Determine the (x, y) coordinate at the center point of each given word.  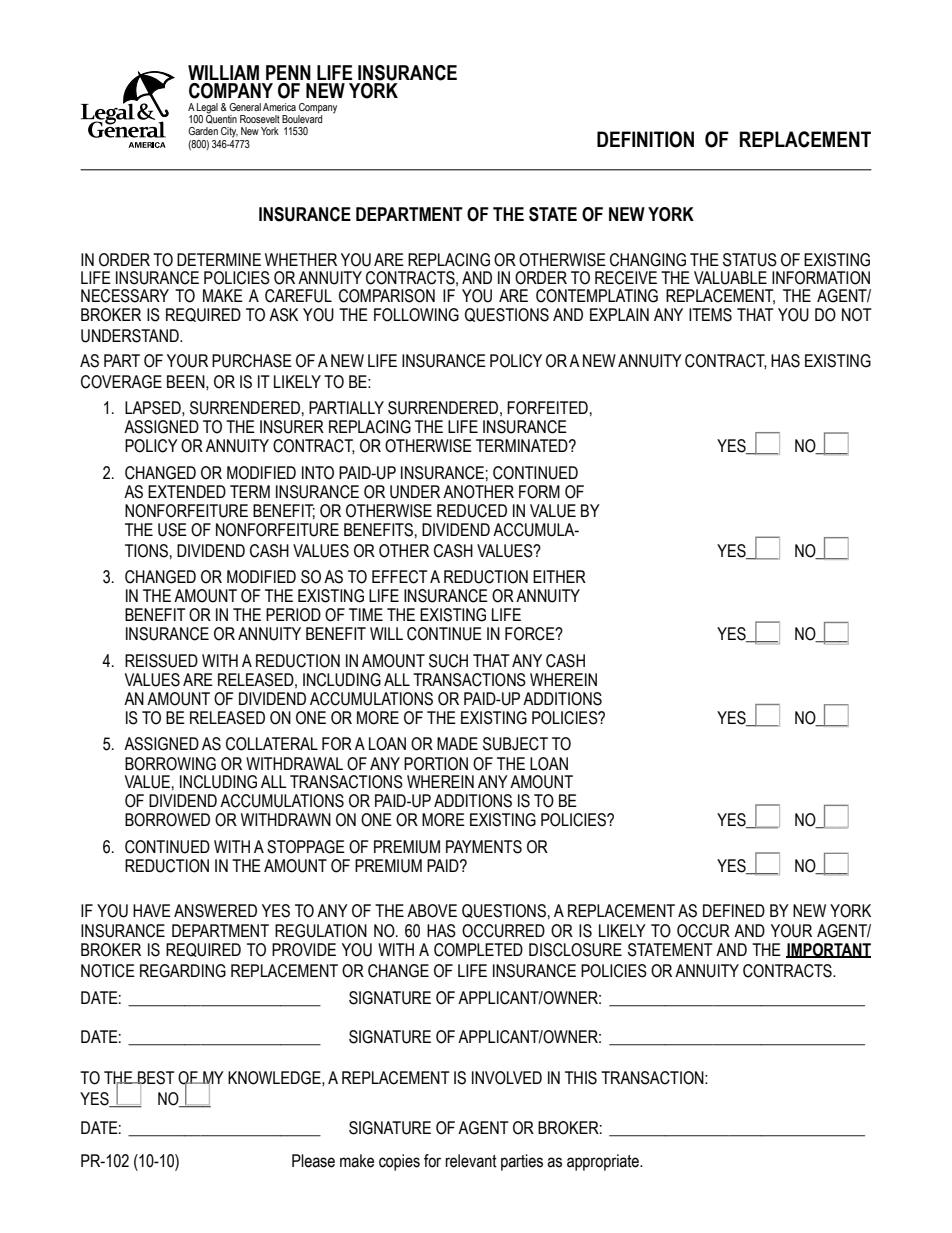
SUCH (448, 661)
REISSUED (161, 661)
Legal (207, 108)
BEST (155, 1079)
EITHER (559, 576)
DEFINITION (645, 139)
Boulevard (302, 119)
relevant (471, 1161)
